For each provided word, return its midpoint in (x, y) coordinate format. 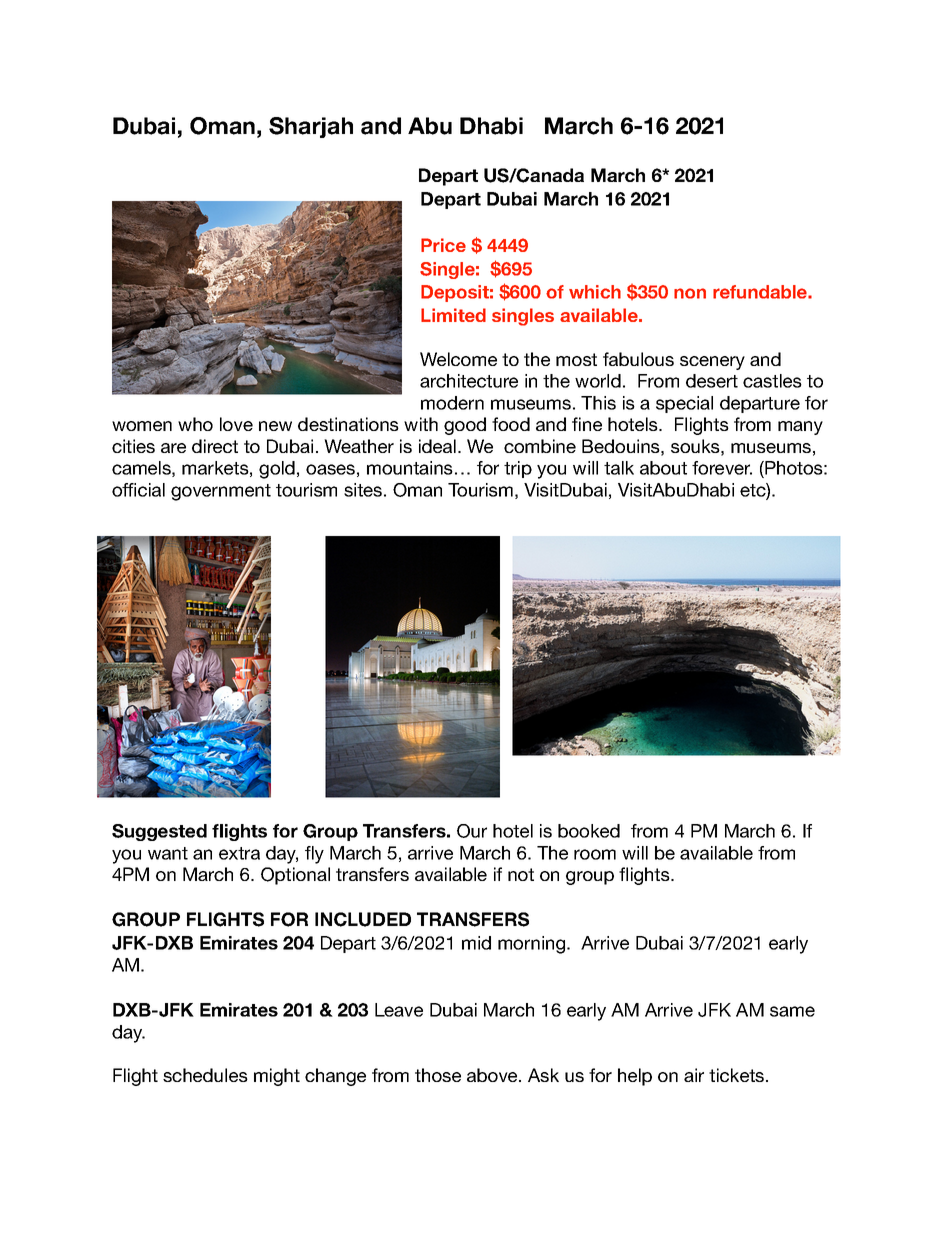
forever (722, 468)
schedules (205, 1075)
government (221, 492)
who (195, 424)
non (690, 293)
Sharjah (311, 127)
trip (518, 469)
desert (712, 381)
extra (239, 853)
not (521, 874)
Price (443, 245)
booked (589, 831)
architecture (469, 381)
